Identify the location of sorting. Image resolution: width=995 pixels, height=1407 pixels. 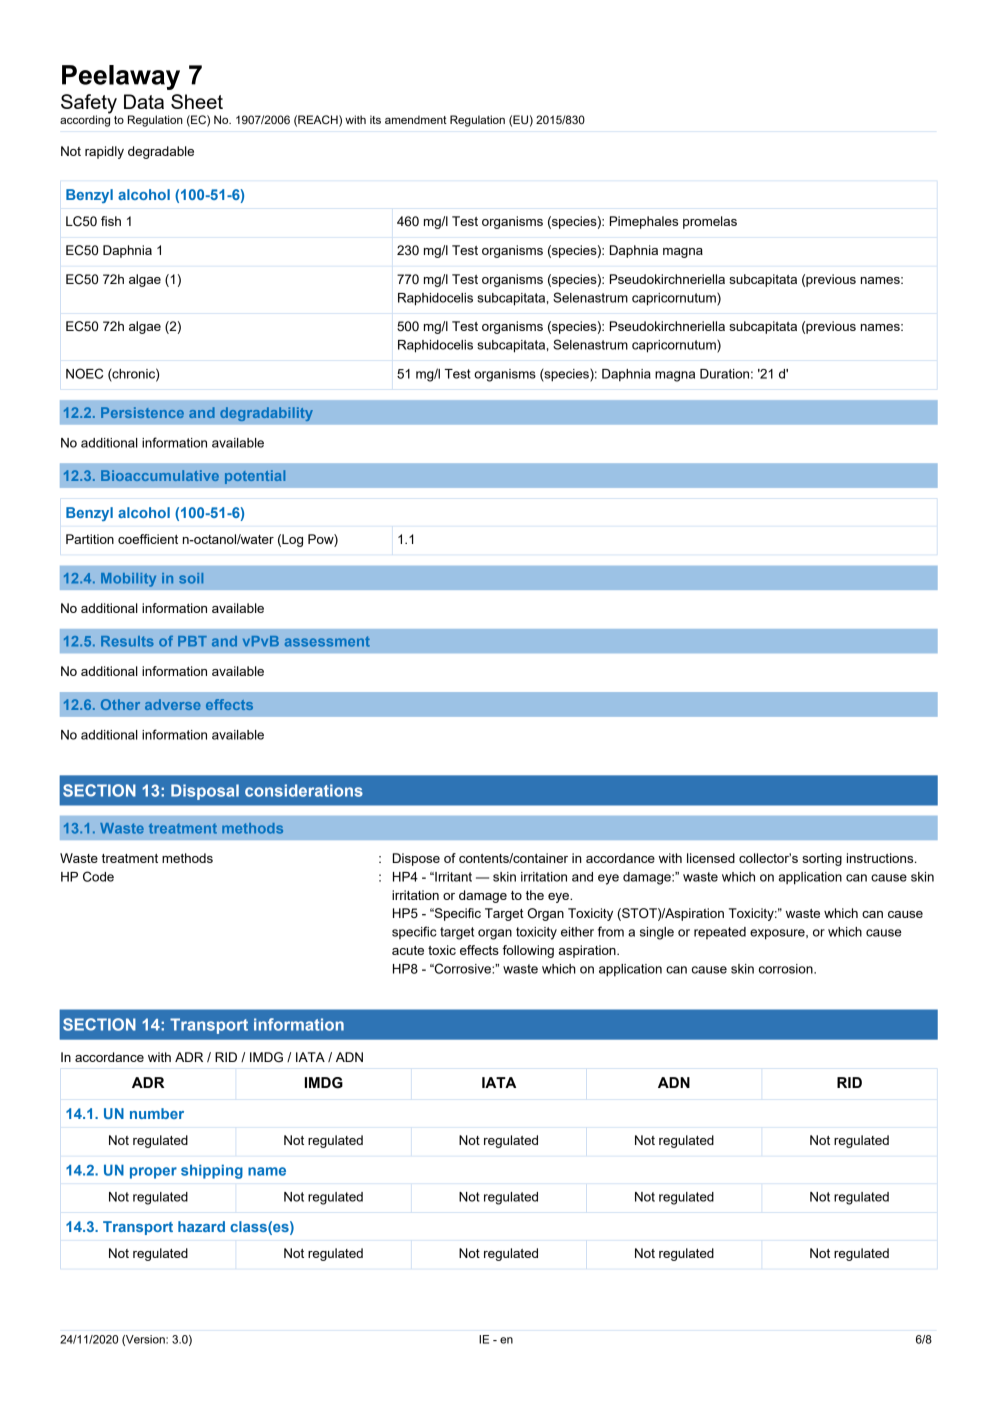
(822, 859).
